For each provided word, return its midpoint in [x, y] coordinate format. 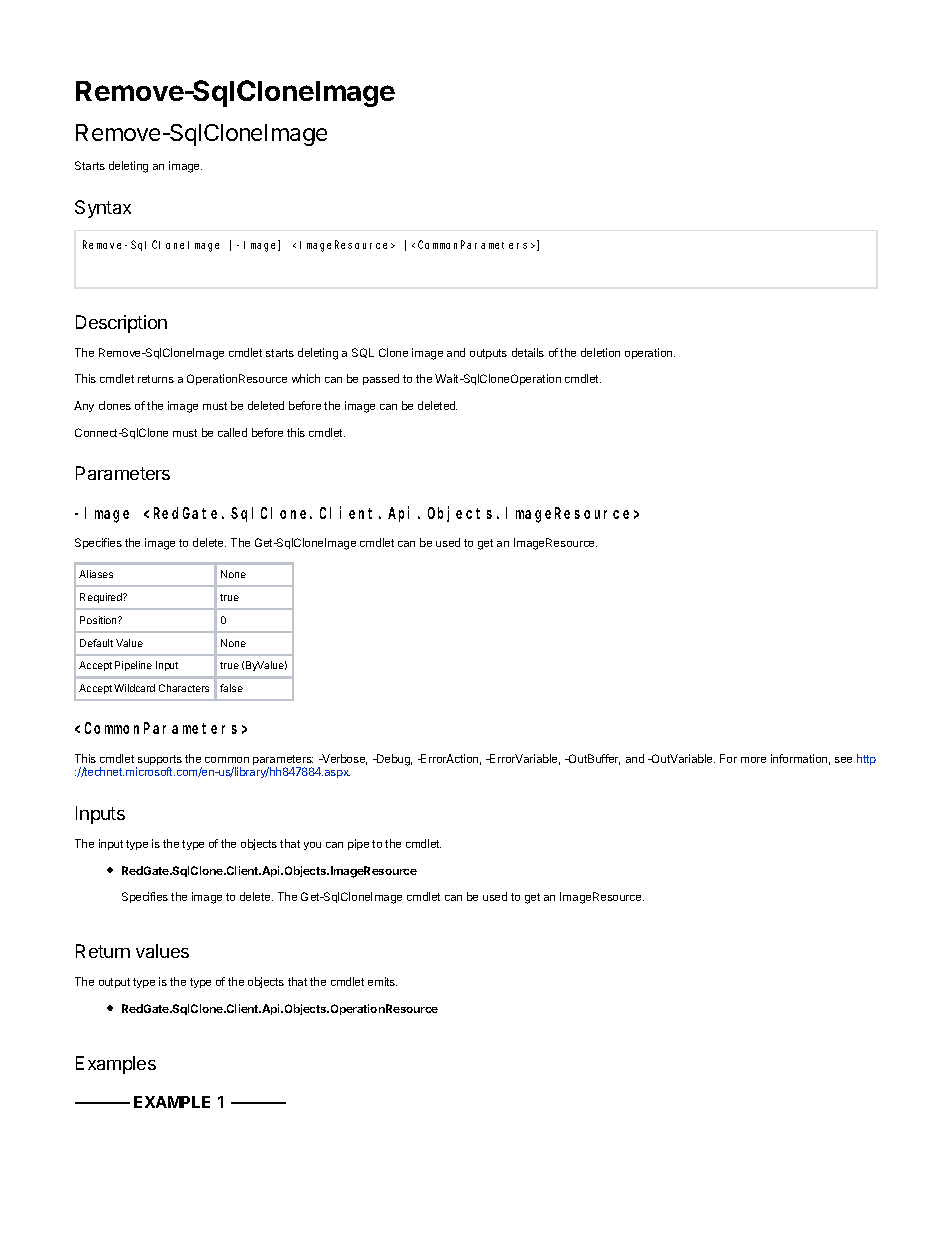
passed [381, 379]
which [306, 378]
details [528, 352]
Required [102, 598]
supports [159, 761]
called [232, 432]
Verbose [343, 759]
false [231, 688]
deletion [600, 352]
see [843, 760]
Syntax [103, 209]
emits [382, 981]
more [753, 760]
